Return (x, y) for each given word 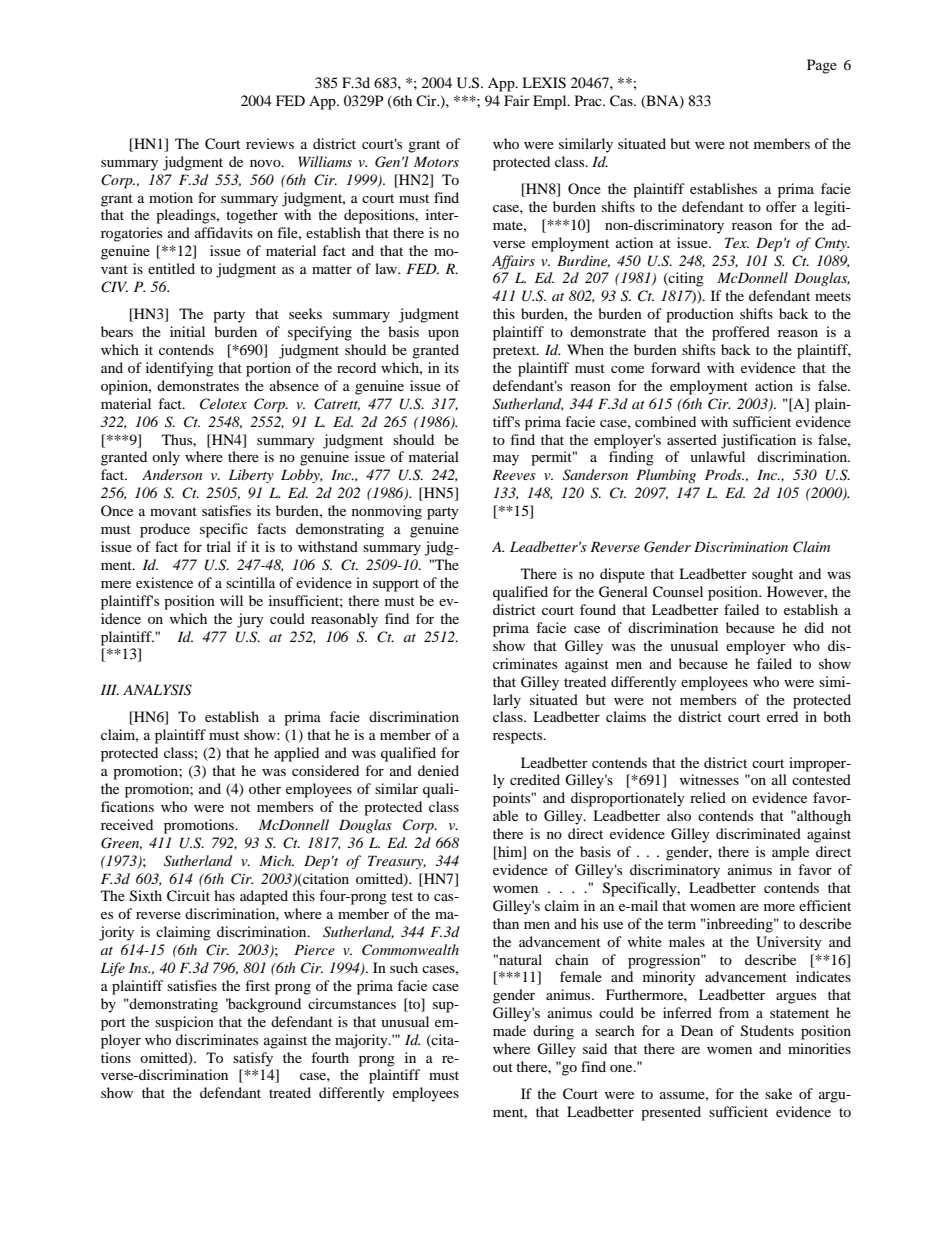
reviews (270, 143)
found (598, 609)
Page (822, 66)
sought (772, 575)
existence (164, 582)
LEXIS (544, 83)
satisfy (253, 1059)
